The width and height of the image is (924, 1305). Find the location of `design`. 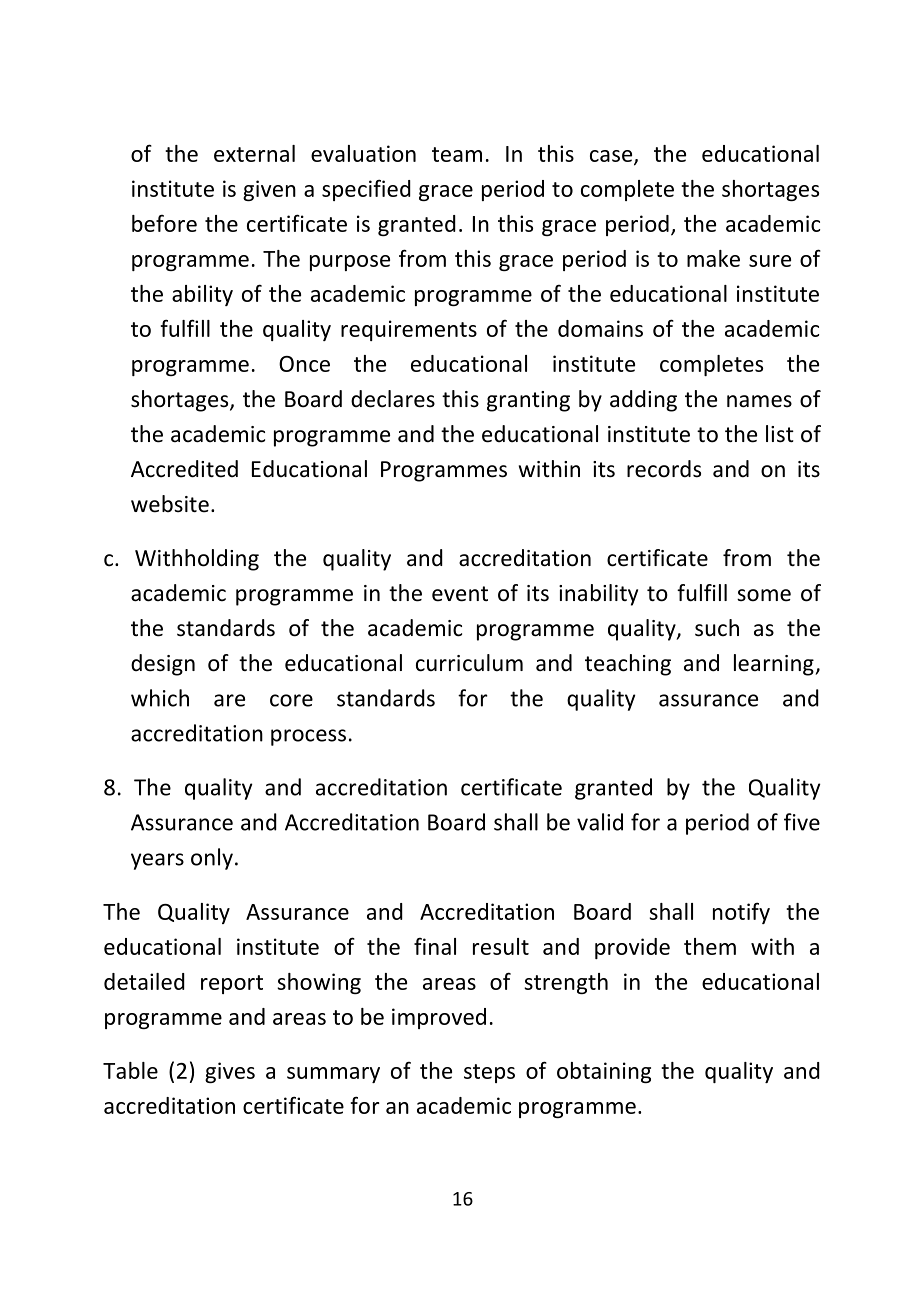

design is located at coordinates (163, 665).
